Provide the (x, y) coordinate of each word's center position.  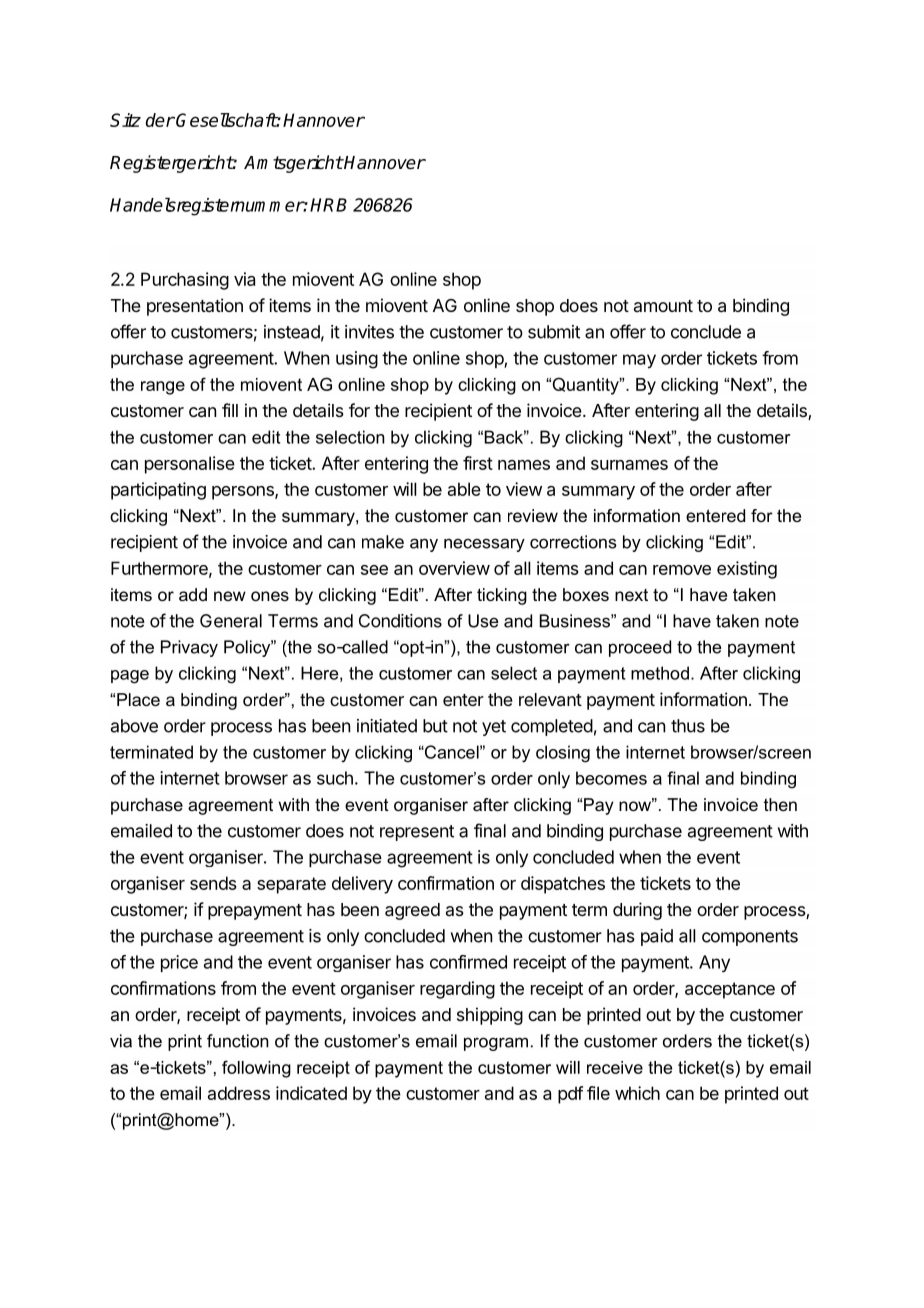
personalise (190, 465)
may (639, 361)
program (496, 1044)
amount (663, 306)
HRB (328, 205)
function (238, 1041)
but (435, 726)
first (478, 463)
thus (688, 726)
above (134, 726)
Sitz (125, 120)
